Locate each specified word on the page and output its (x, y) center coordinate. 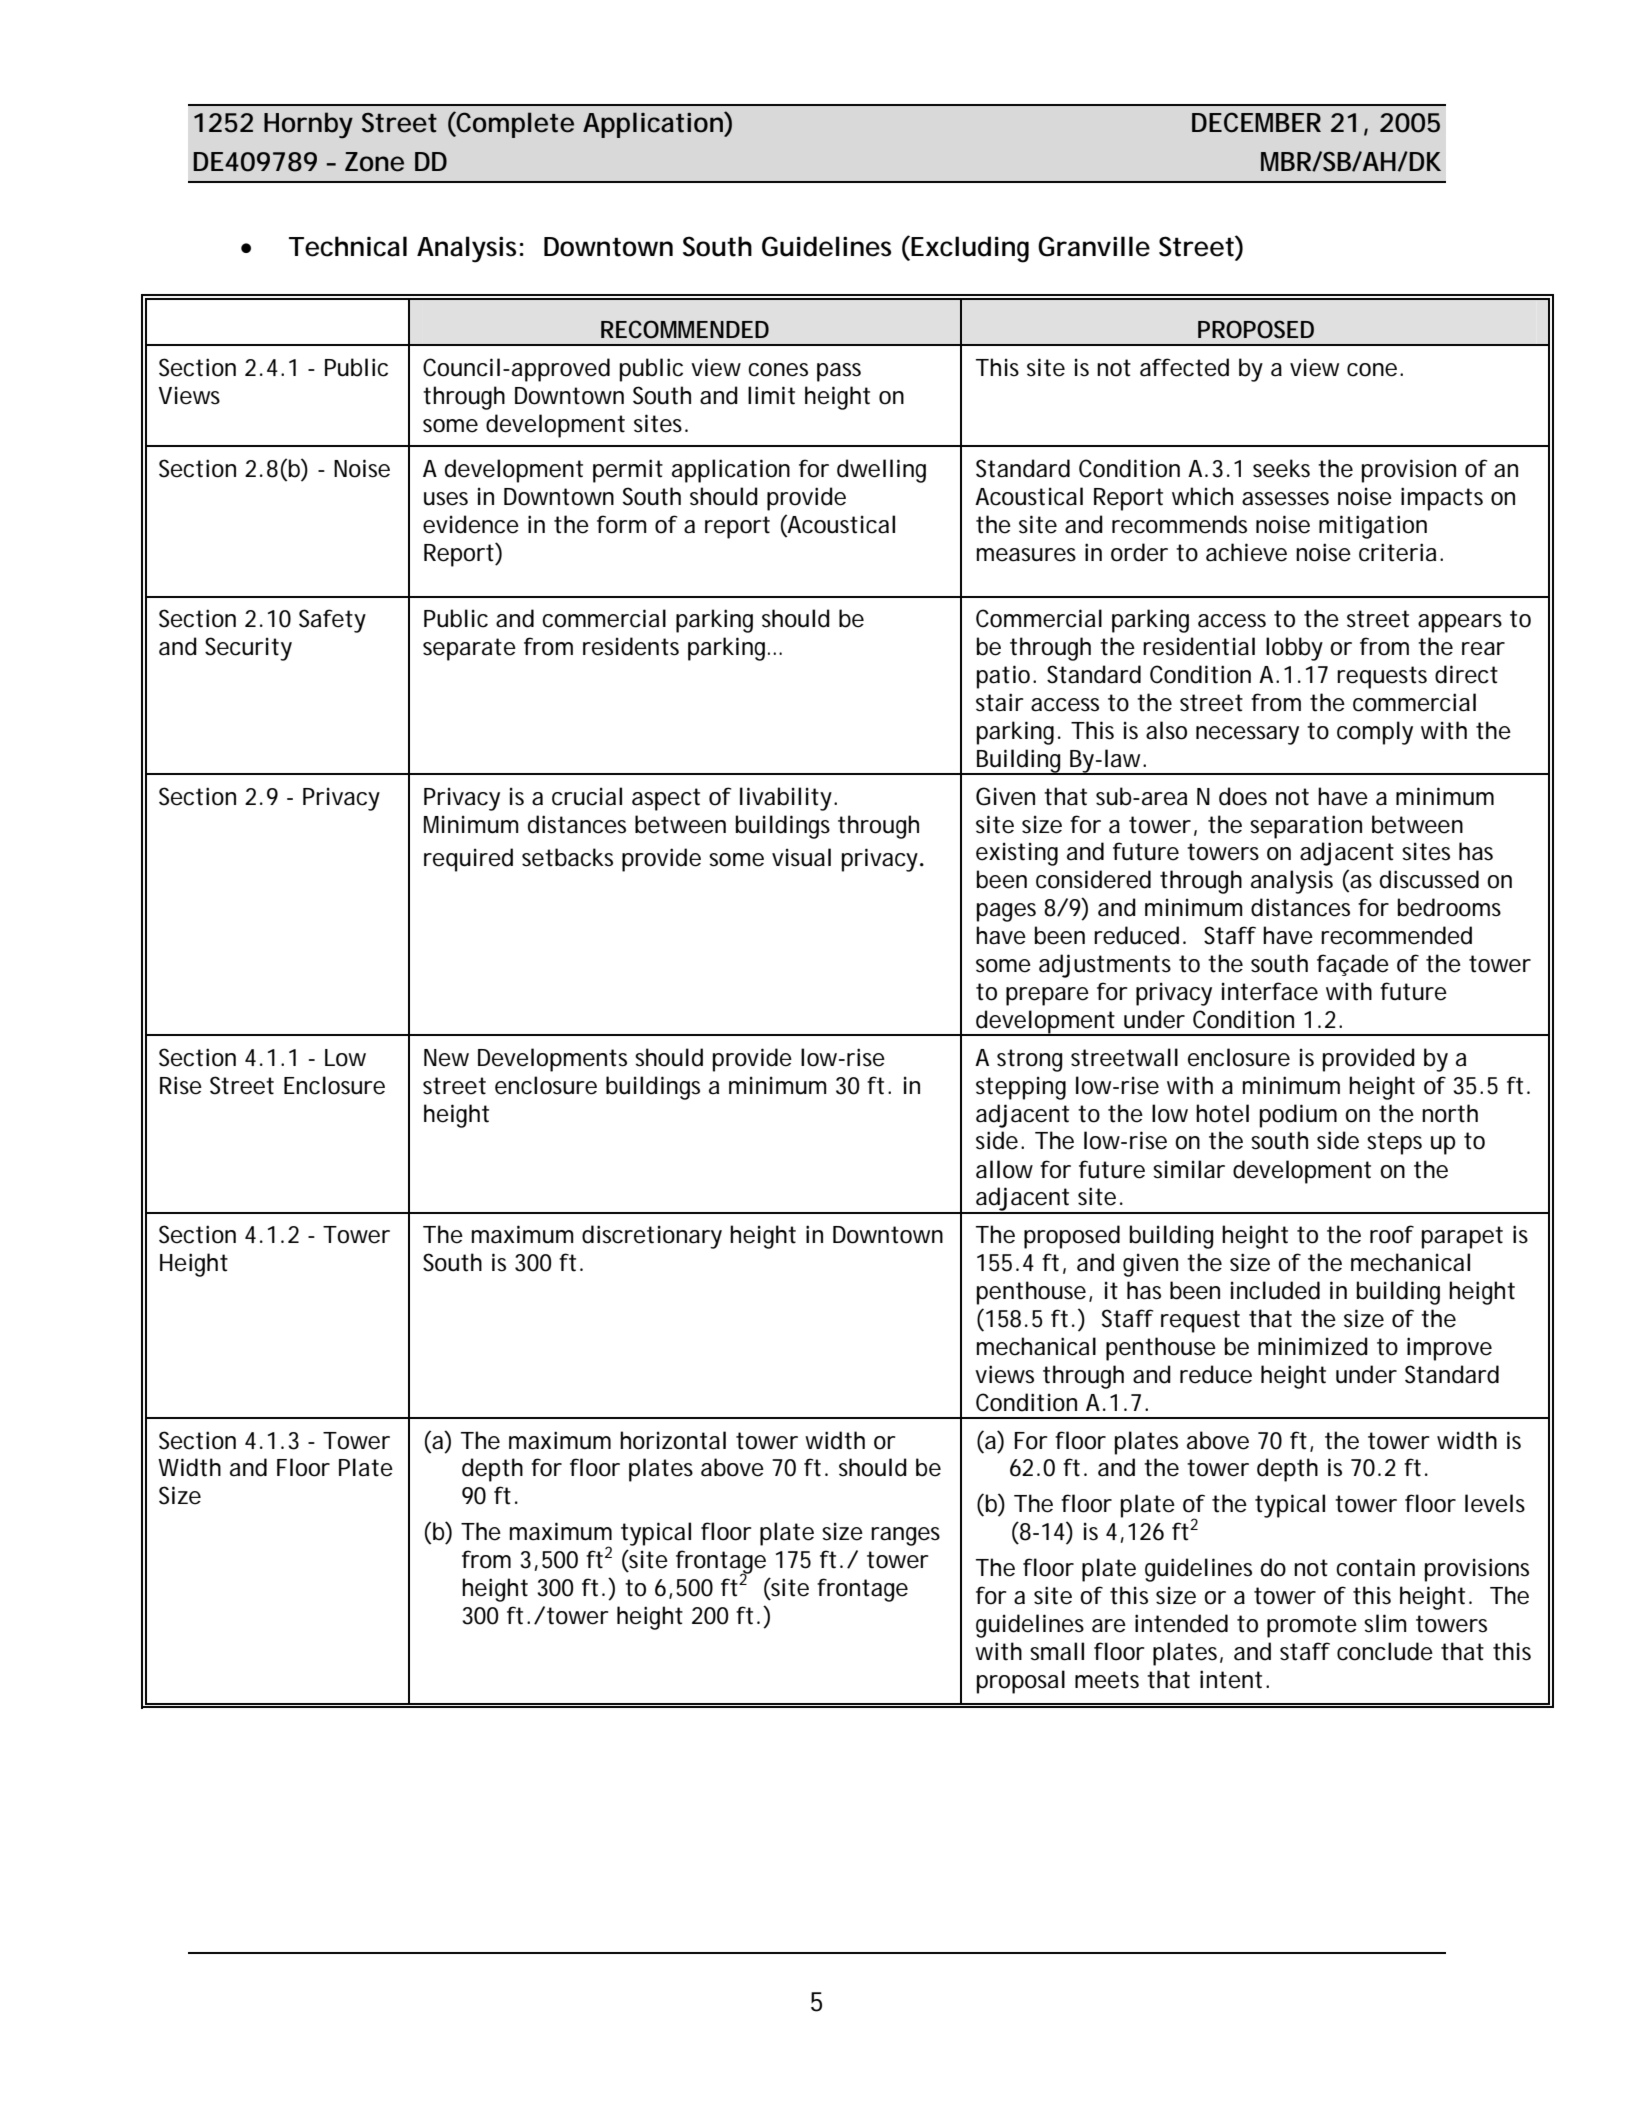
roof (1392, 1234)
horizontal (673, 1440)
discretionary (652, 1237)
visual (801, 857)
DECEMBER (1256, 122)
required (468, 860)
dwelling (881, 471)
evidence (471, 524)
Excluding (970, 249)
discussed (1429, 879)
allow (1004, 1169)
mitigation (1373, 527)
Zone (374, 162)
